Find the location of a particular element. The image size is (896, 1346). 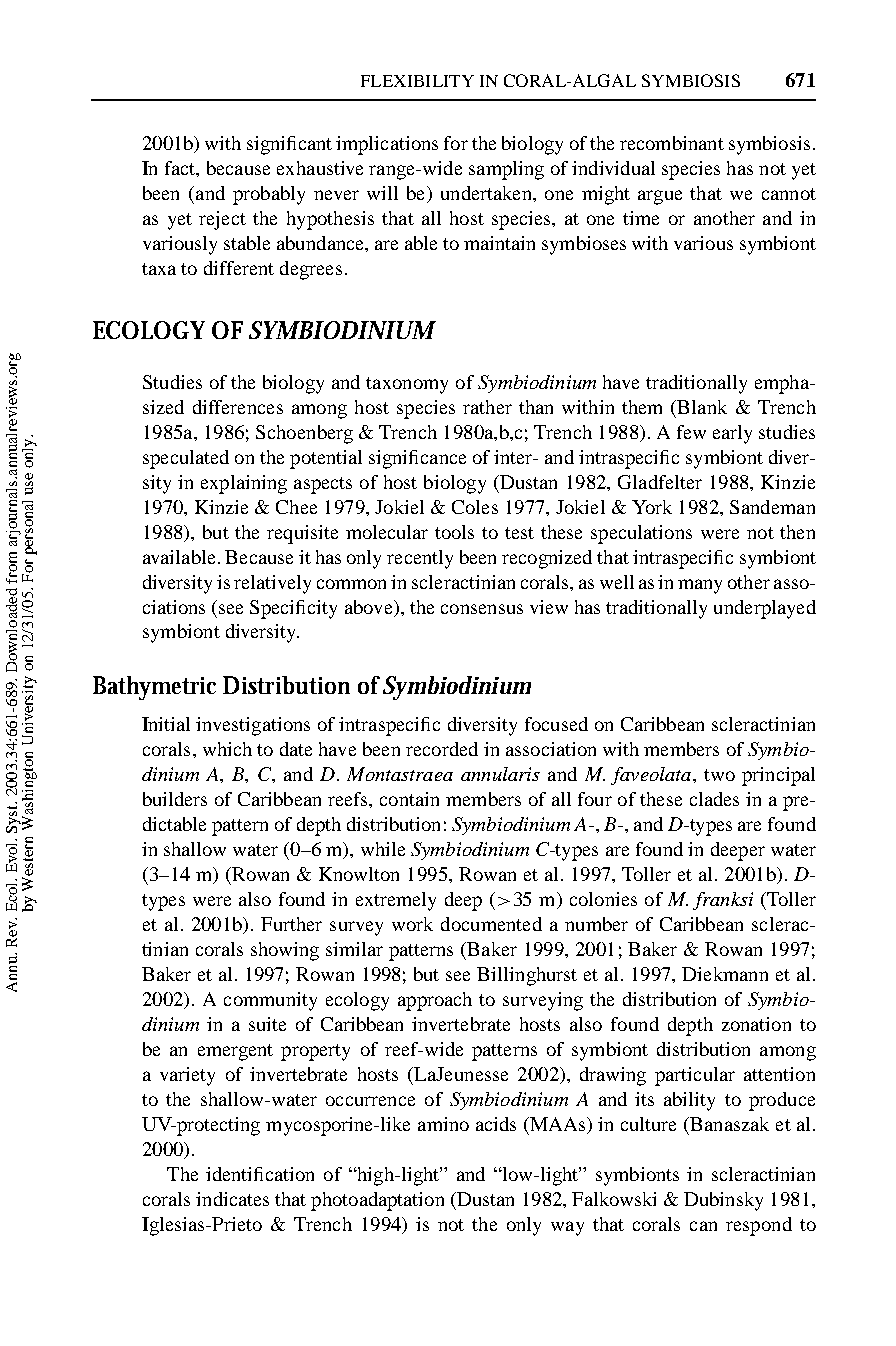

indicates is located at coordinates (232, 1199).
